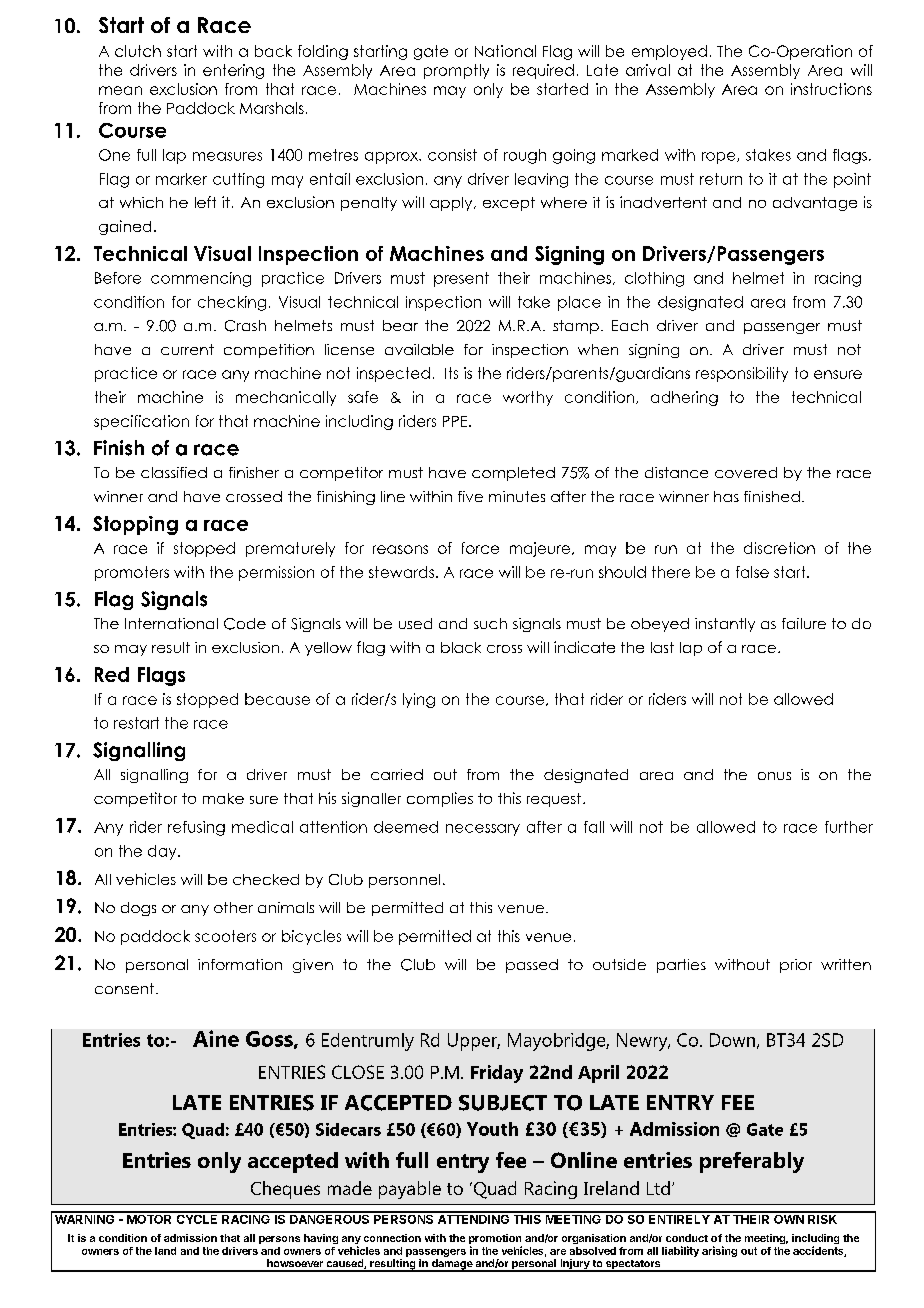 The width and height of the page is (924, 1308). Describe the element at coordinates (120, 90) in the page. I see `mean` at that location.
